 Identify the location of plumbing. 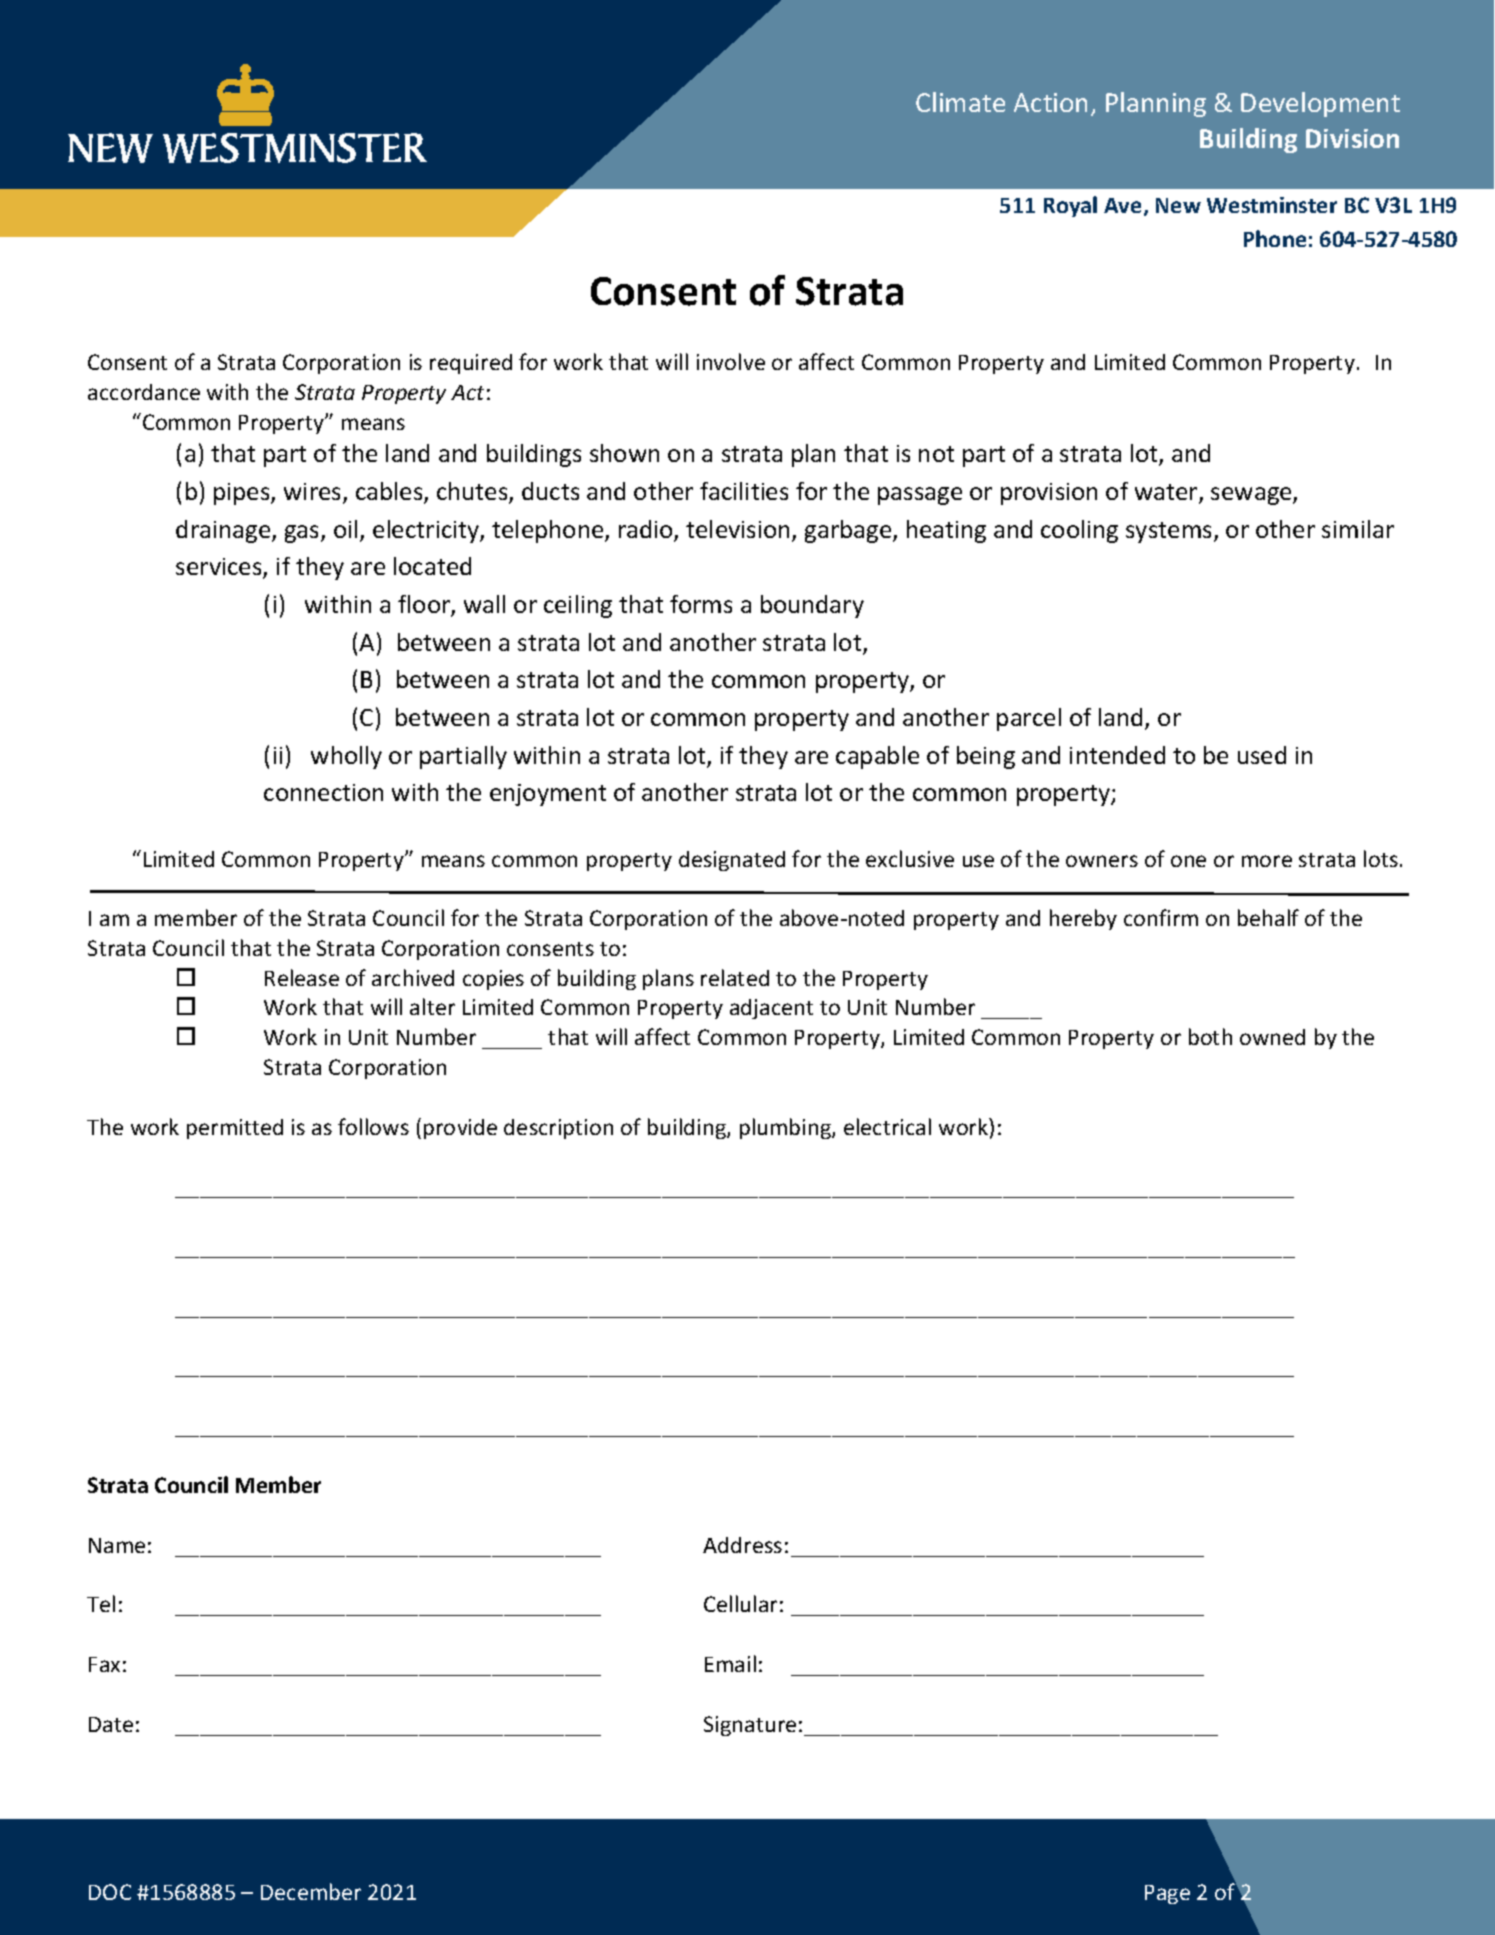
(786, 1128).
